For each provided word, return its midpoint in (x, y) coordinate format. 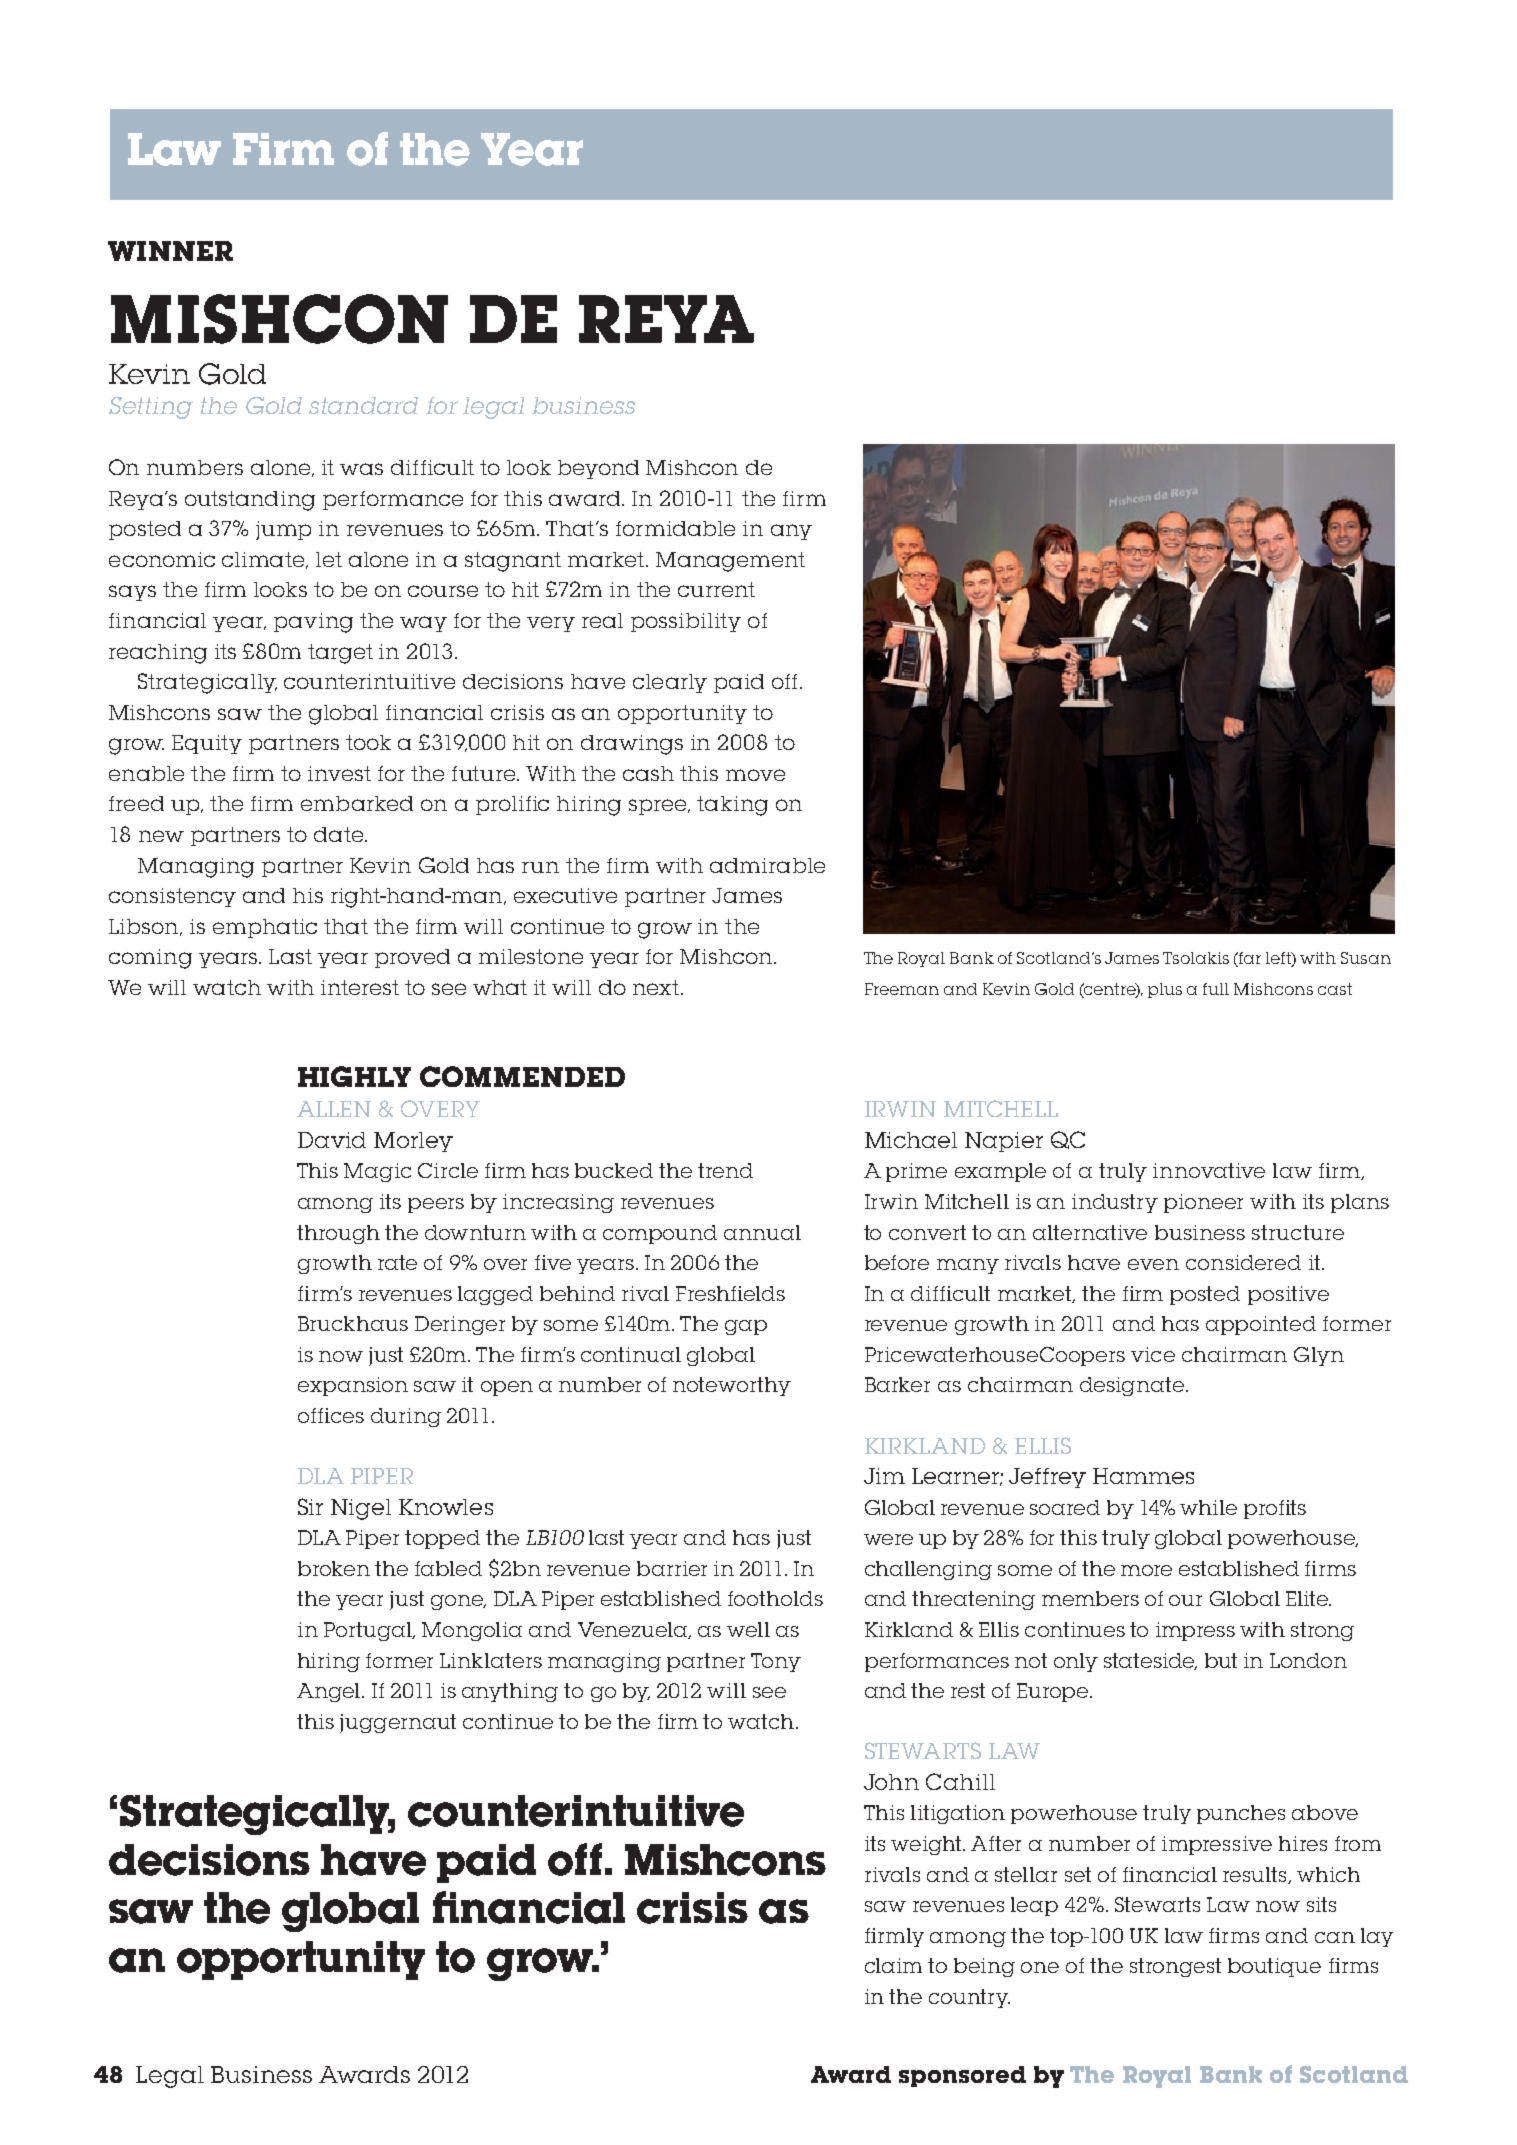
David (332, 1140)
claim (893, 1965)
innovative (1209, 1170)
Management (730, 562)
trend (725, 1170)
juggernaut (398, 1723)
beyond (598, 469)
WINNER (170, 251)
